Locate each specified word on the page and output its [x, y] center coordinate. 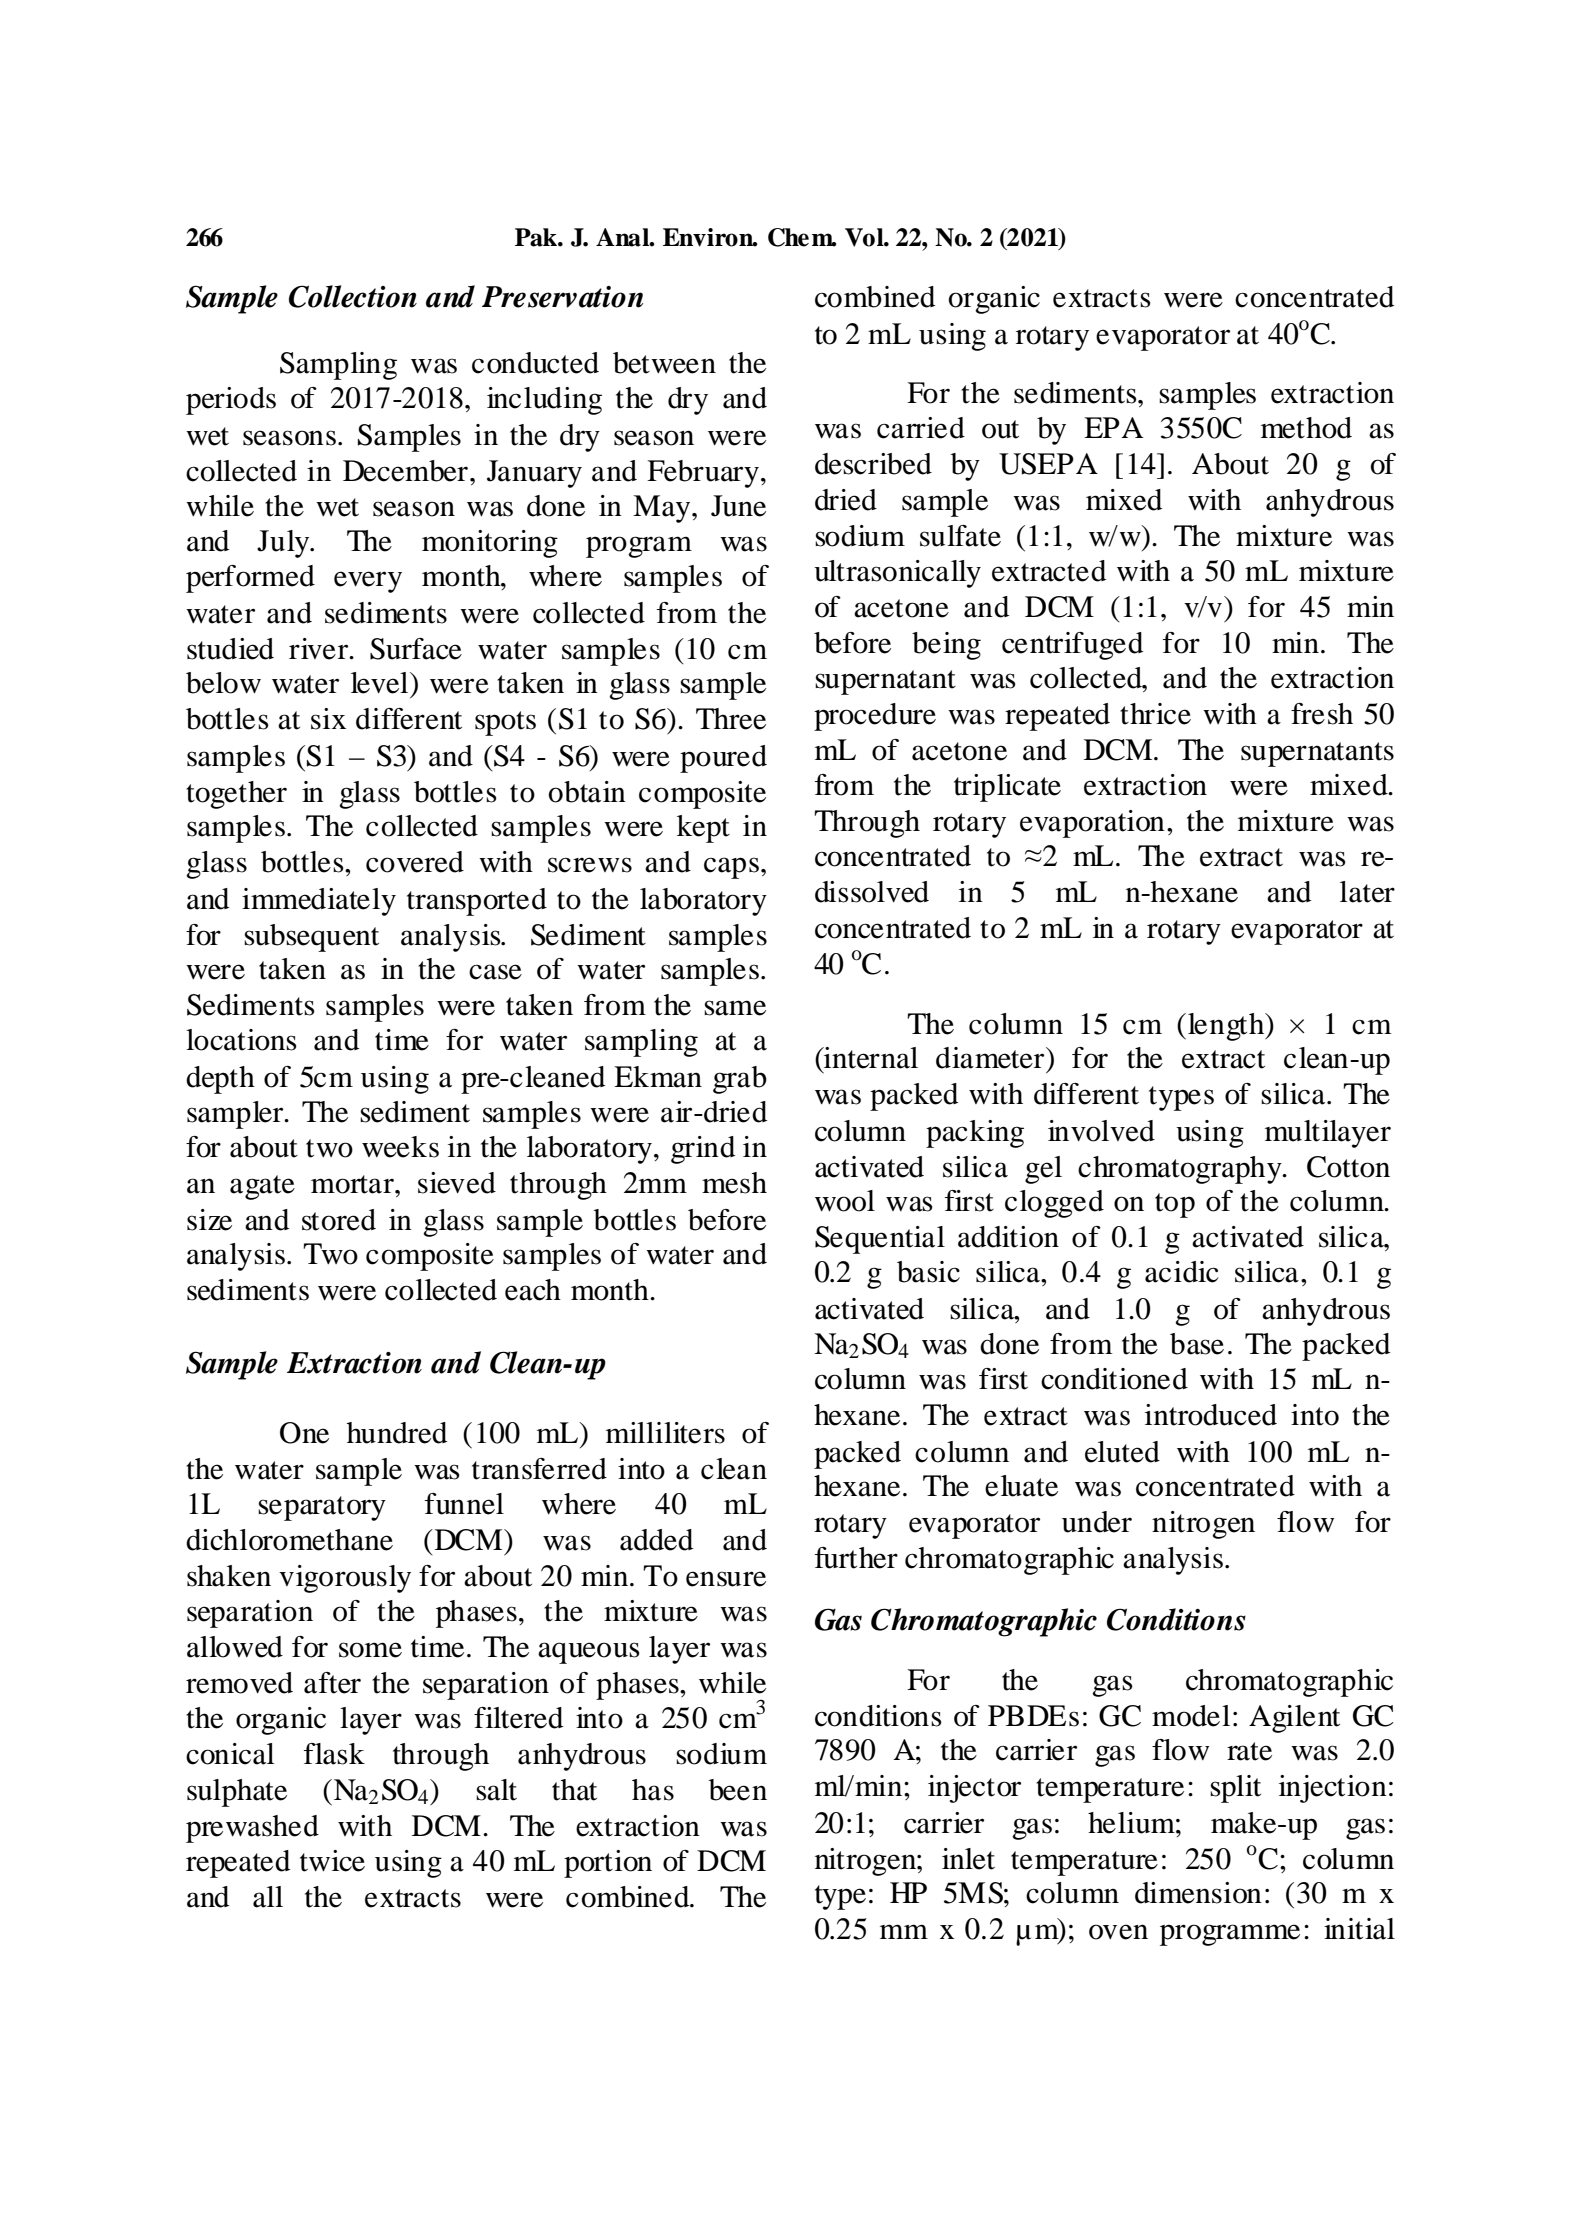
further [856, 1558]
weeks [400, 1147]
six [328, 719]
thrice [1155, 714]
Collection [353, 296]
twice [332, 1861]
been [738, 1790]
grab [740, 1080]
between [664, 363]
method [1306, 428]
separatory [322, 1508]
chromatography [1181, 1170]
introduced [1211, 1415]
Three [731, 719]
